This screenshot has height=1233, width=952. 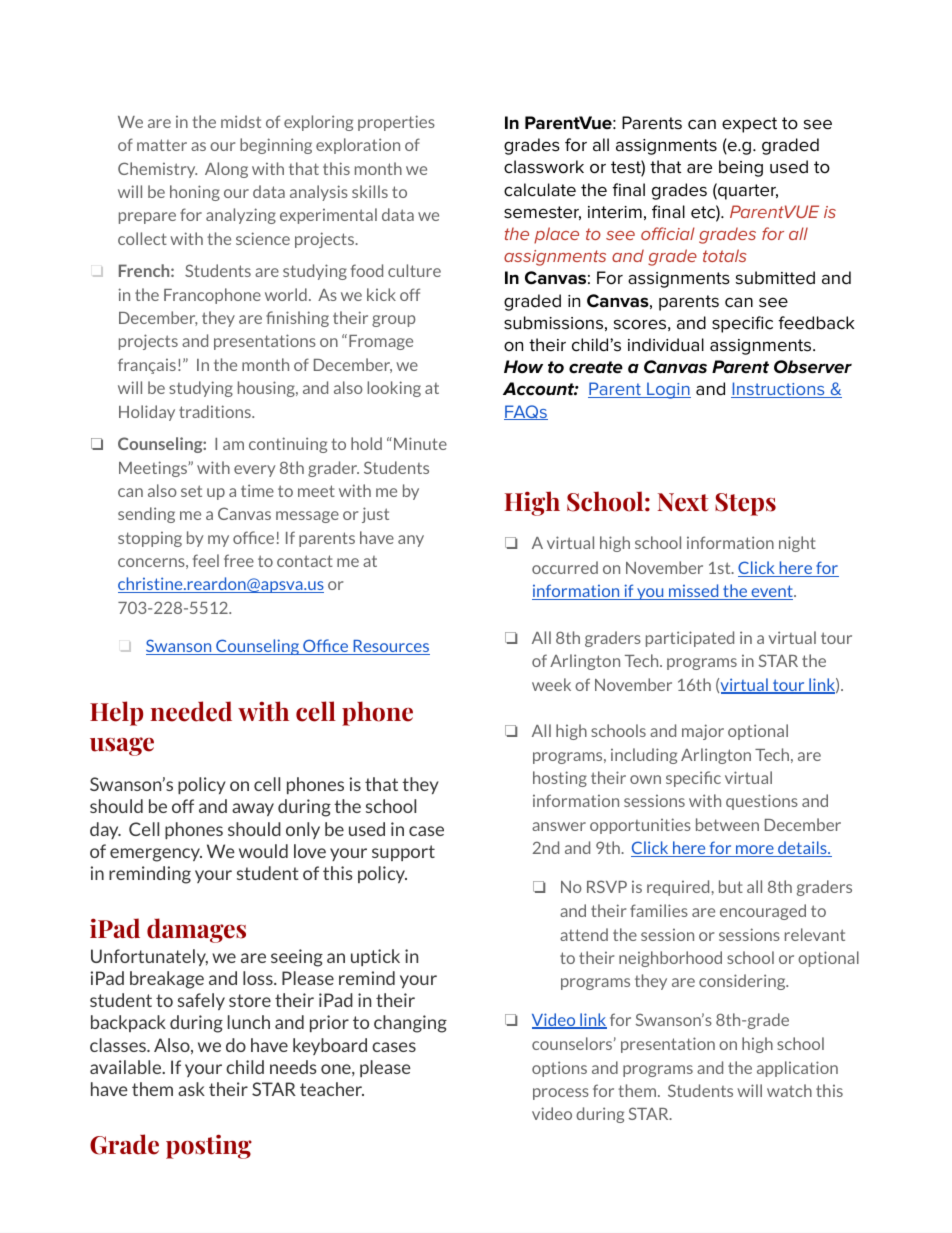 I want to click on How, so click(x=523, y=367).
